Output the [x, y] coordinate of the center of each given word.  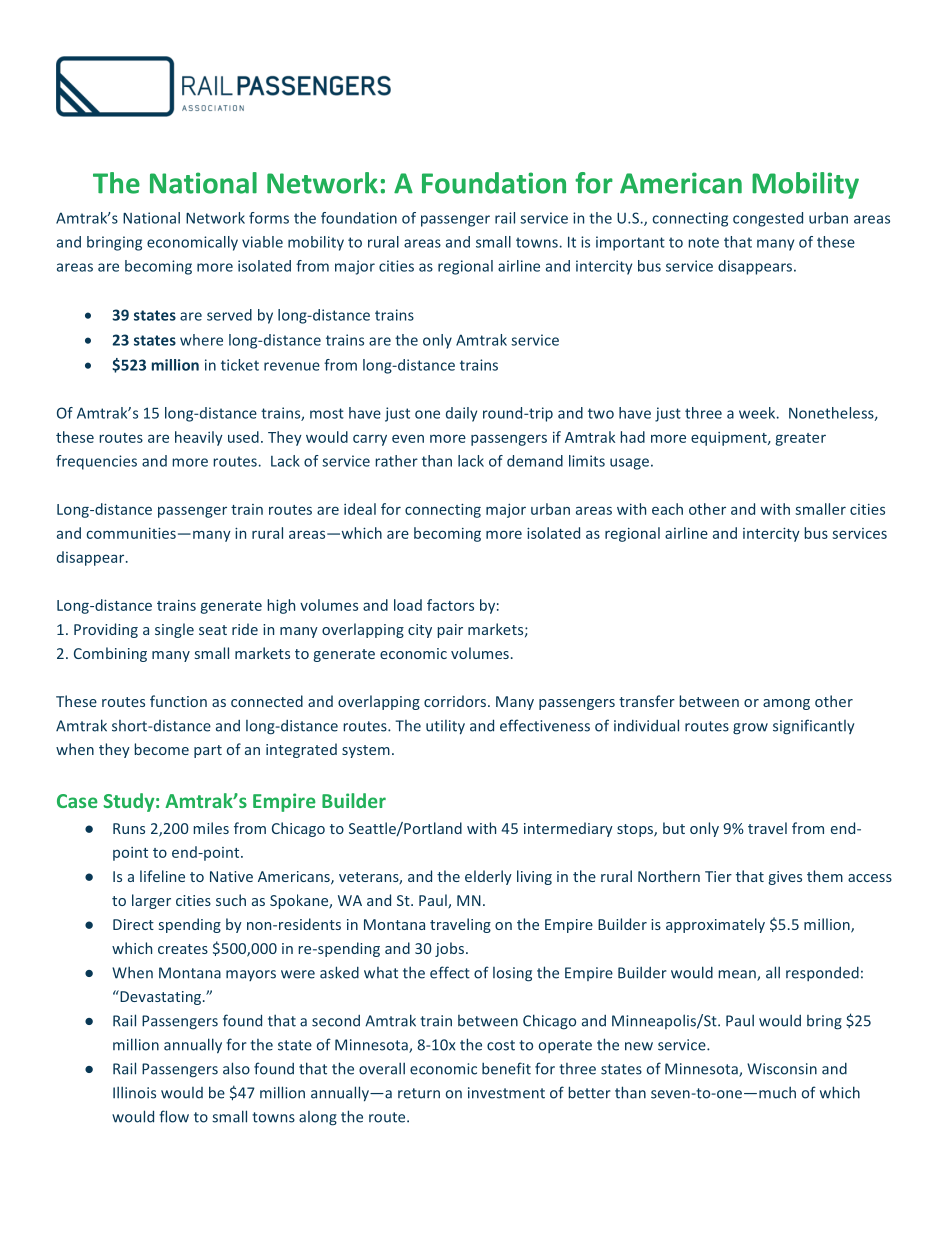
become [161, 749]
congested [768, 219]
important [630, 243]
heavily [199, 438]
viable [262, 242]
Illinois [134, 1092]
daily [461, 414]
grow [750, 729]
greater [800, 439]
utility [445, 727]
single [174, 630]
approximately [715, 925]
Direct [133, 924]
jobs [449, 949]
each [667, 509]
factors [450, 605]
